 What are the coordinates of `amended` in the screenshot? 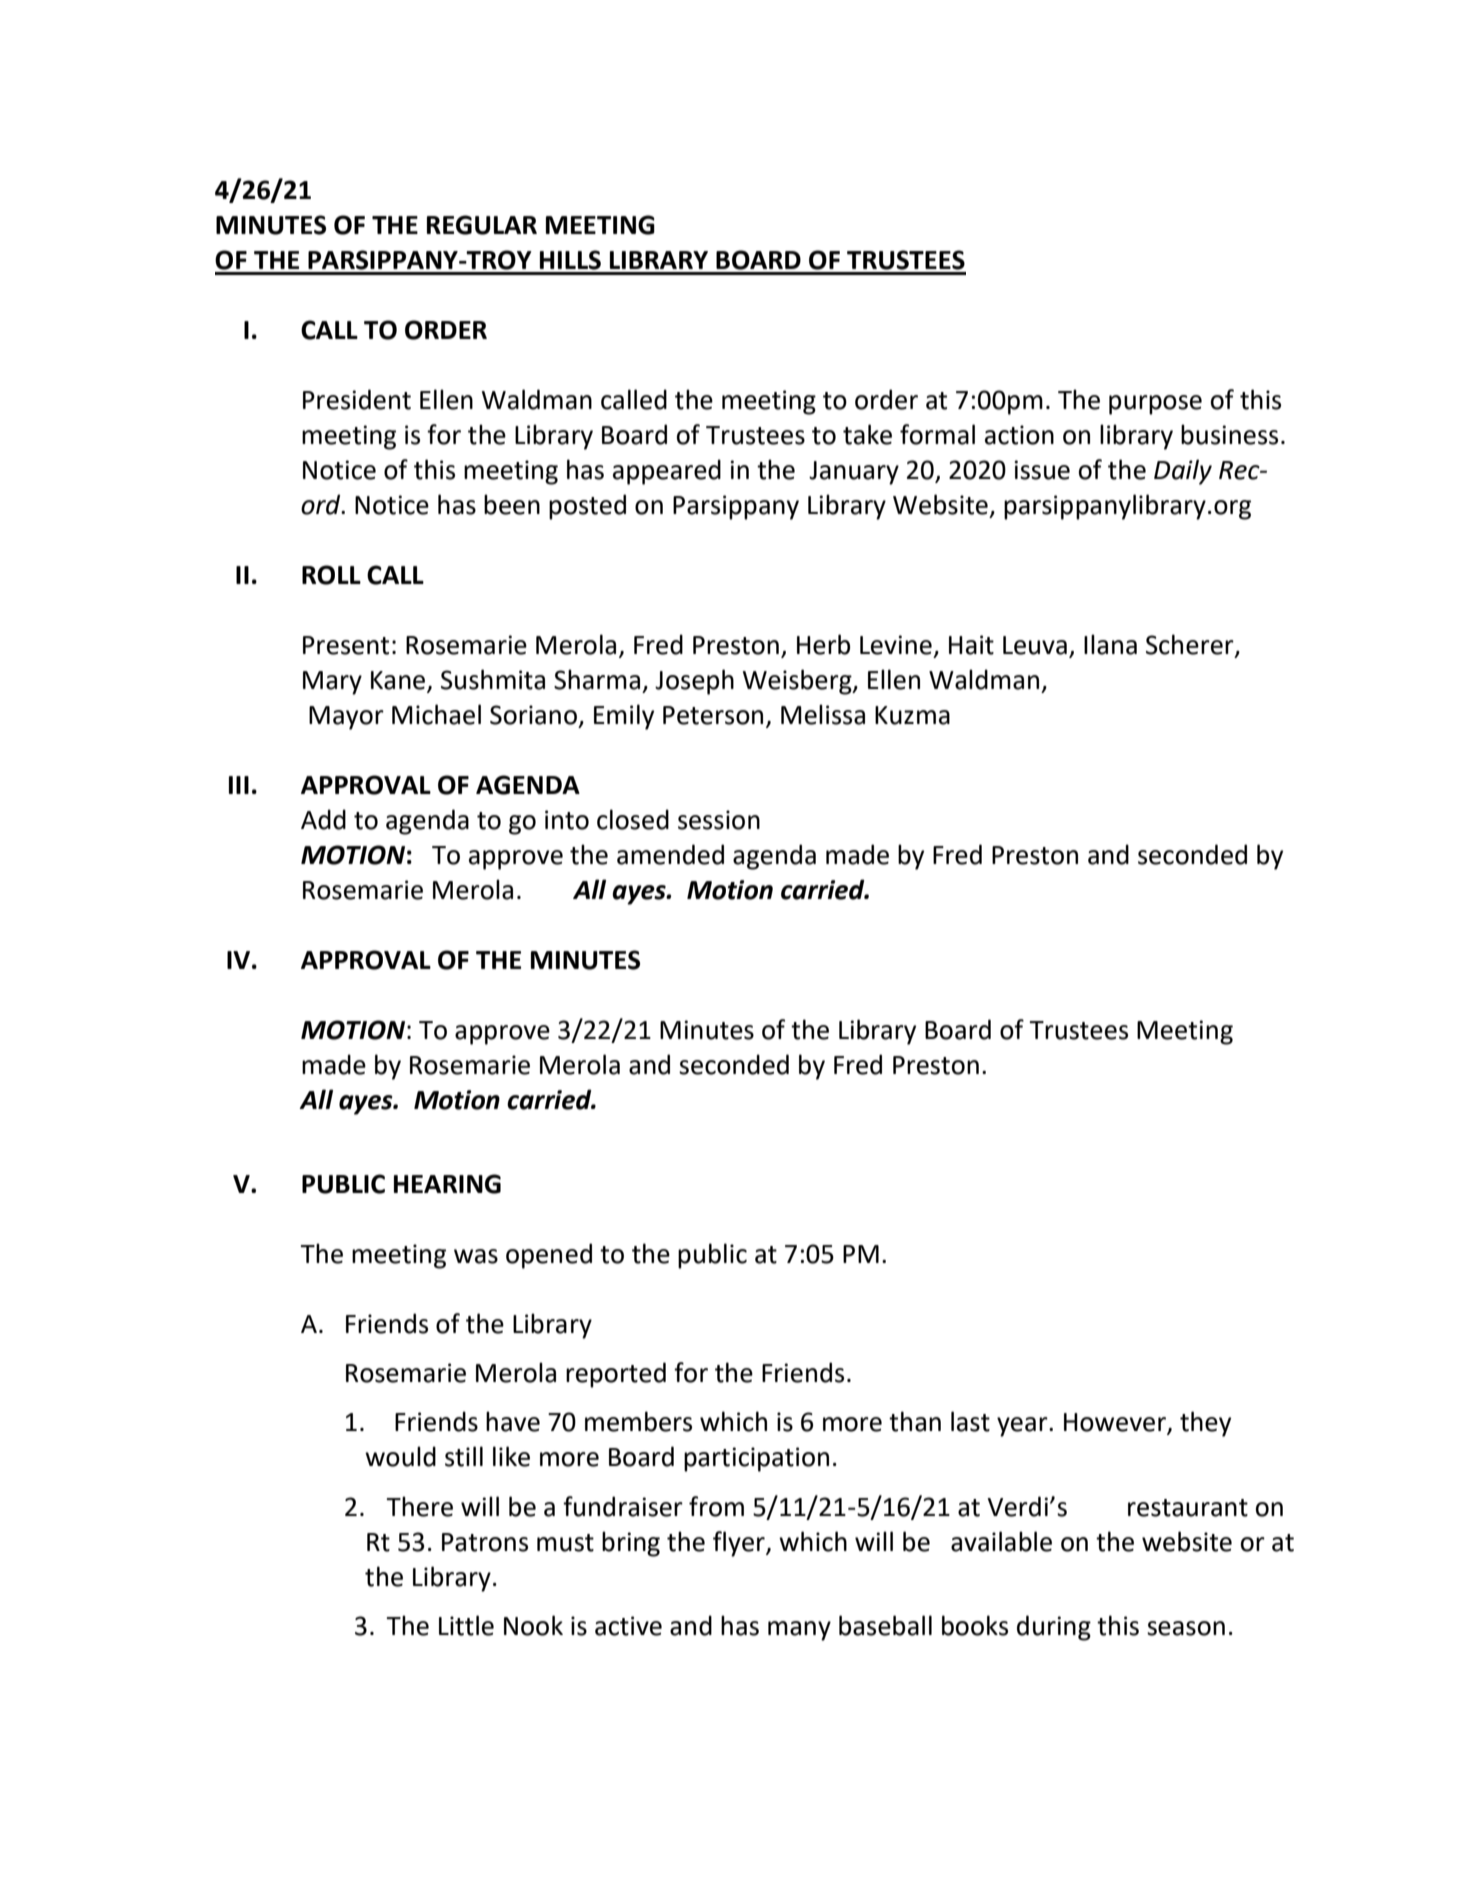 It's located at (670, 854).
